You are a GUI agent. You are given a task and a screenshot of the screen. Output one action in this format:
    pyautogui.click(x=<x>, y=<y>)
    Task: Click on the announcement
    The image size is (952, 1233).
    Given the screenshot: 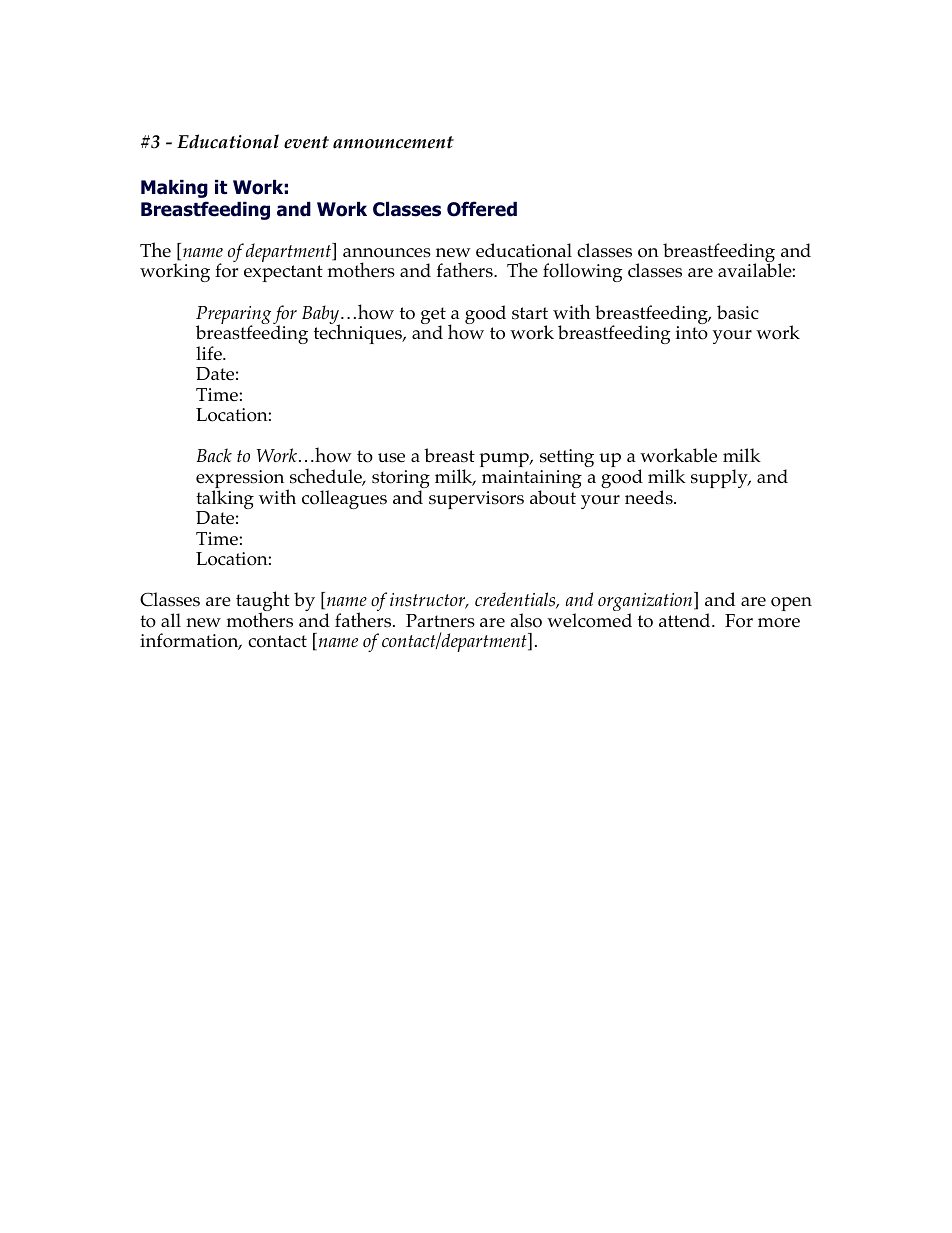 What is the action you would take?
    pyautogui.click(x=393, y=142)
